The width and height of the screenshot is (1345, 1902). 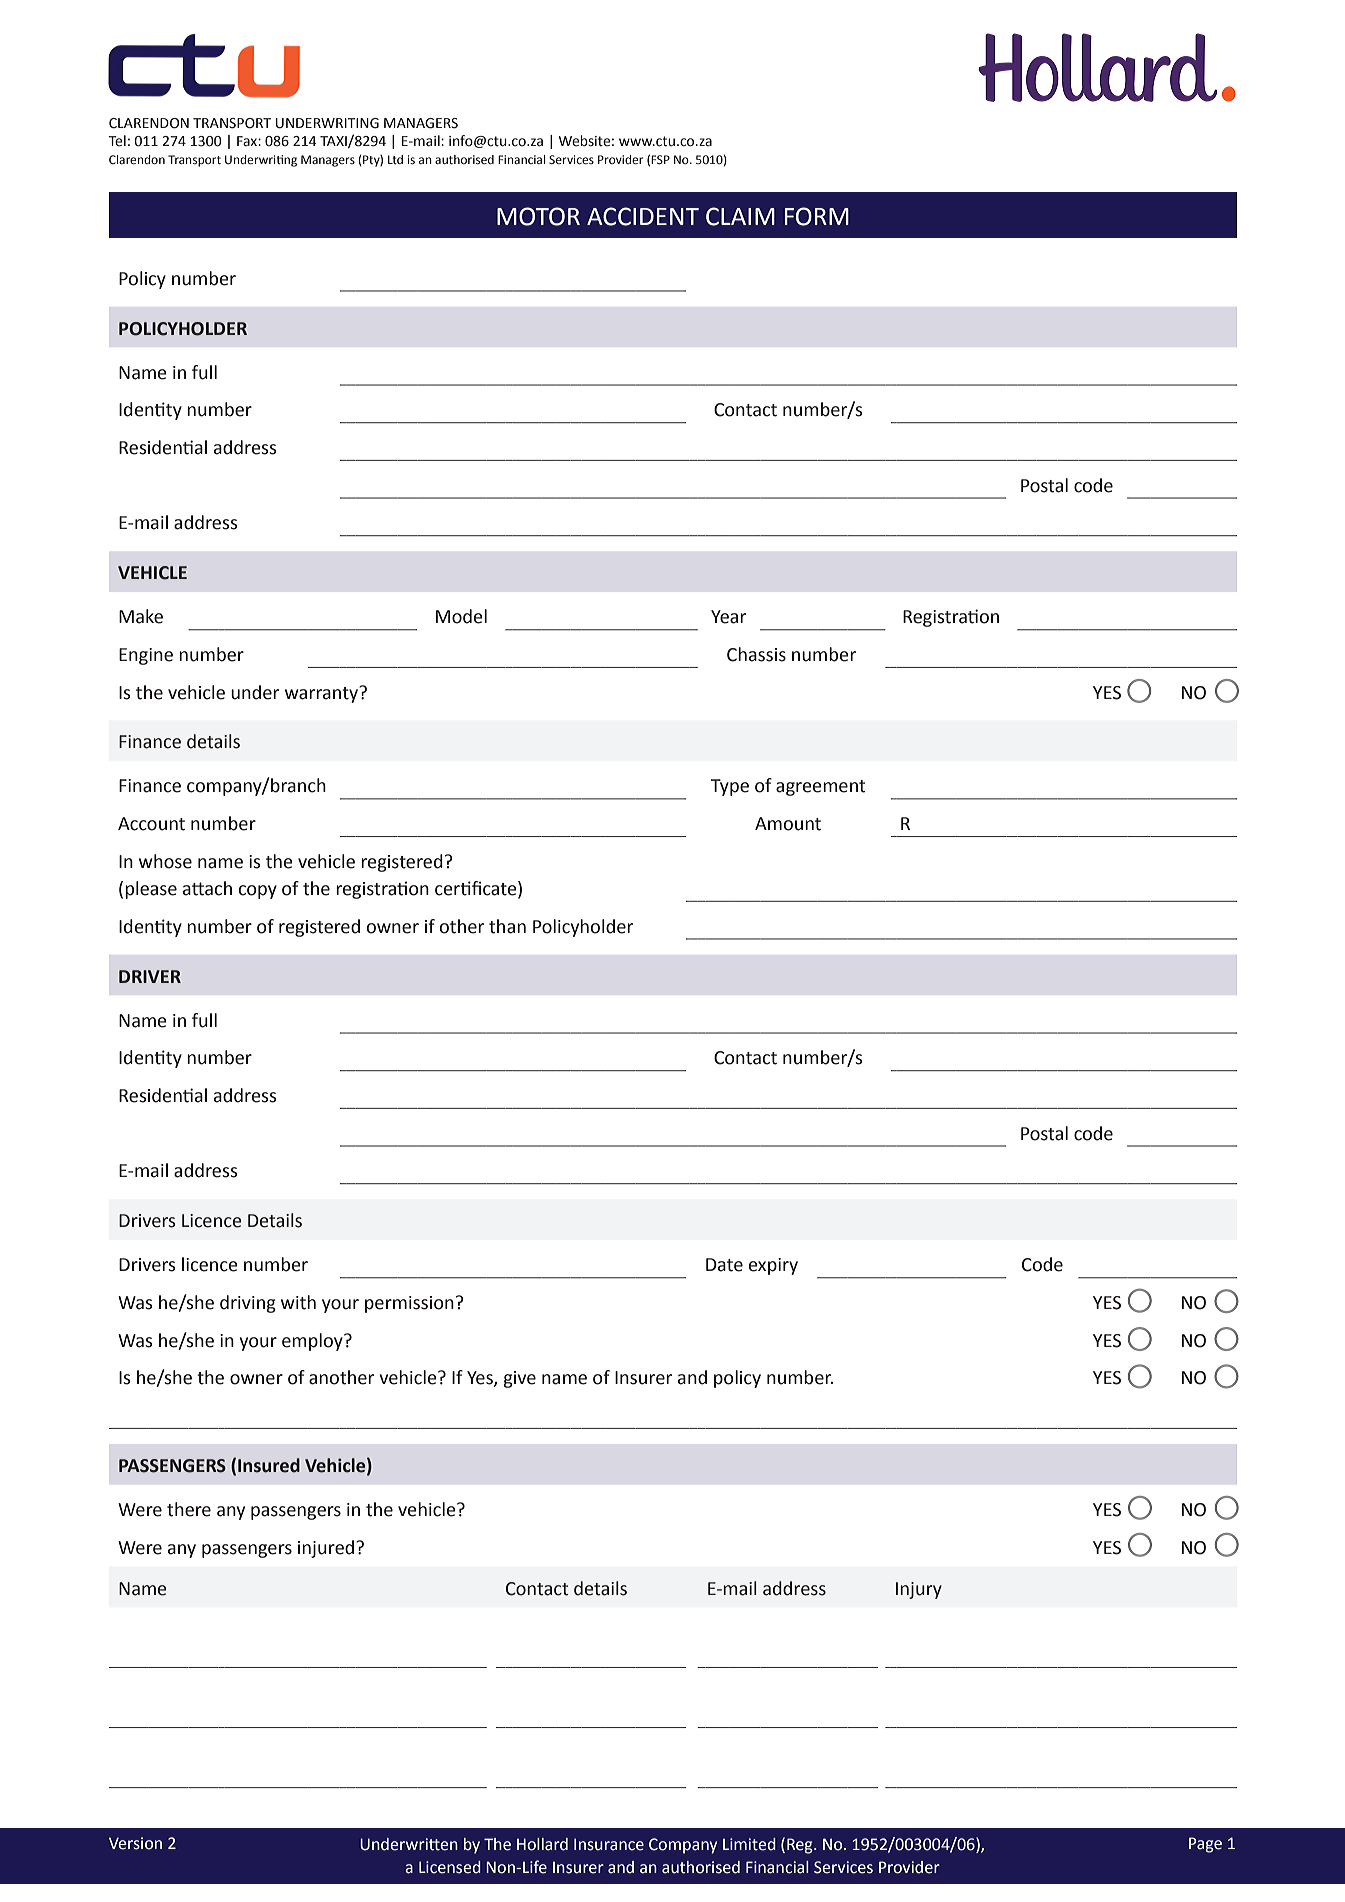 I want to click on FORM, so click(x=817, y=216).
